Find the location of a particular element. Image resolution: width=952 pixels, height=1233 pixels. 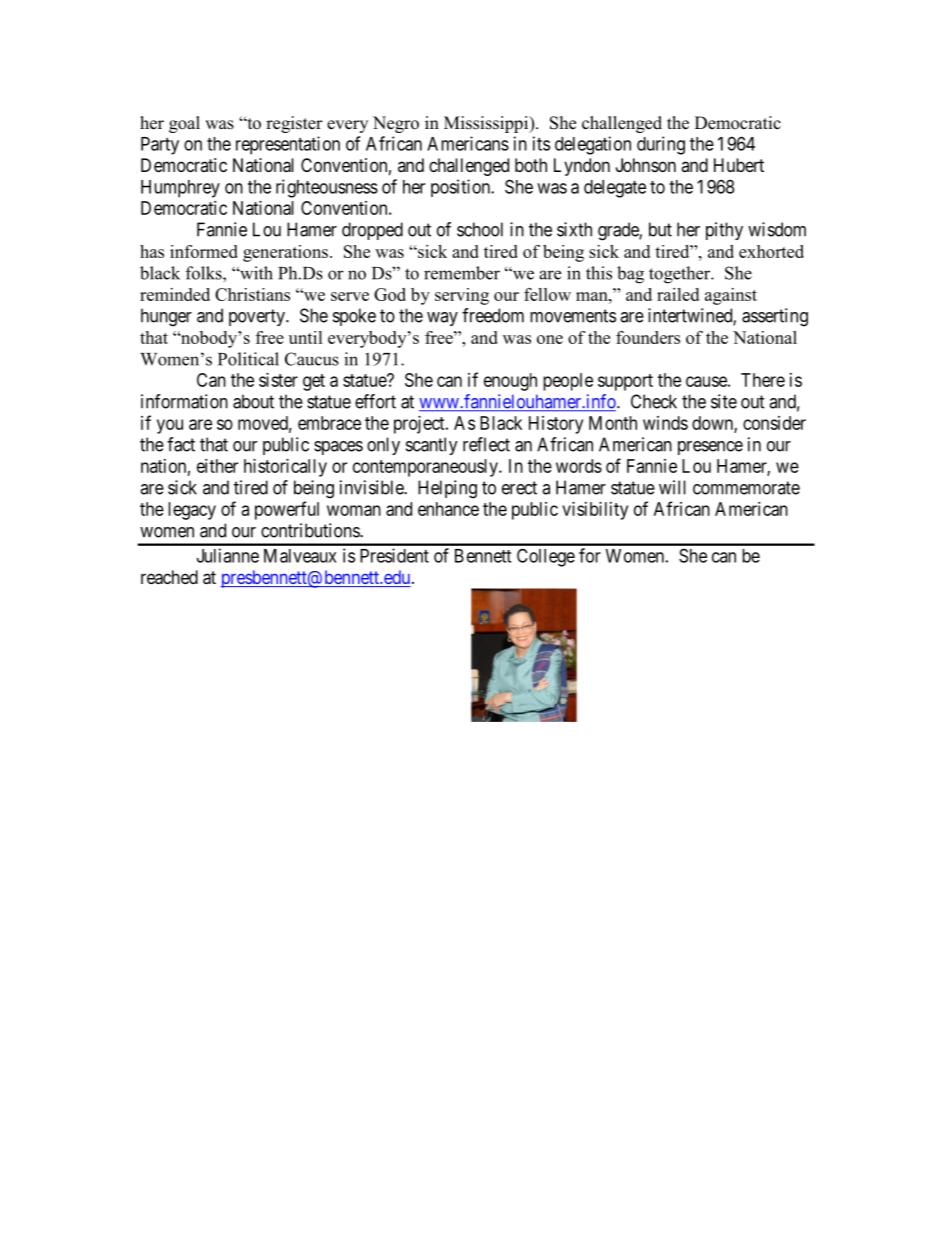

project is located at coordinates (420, 425).
